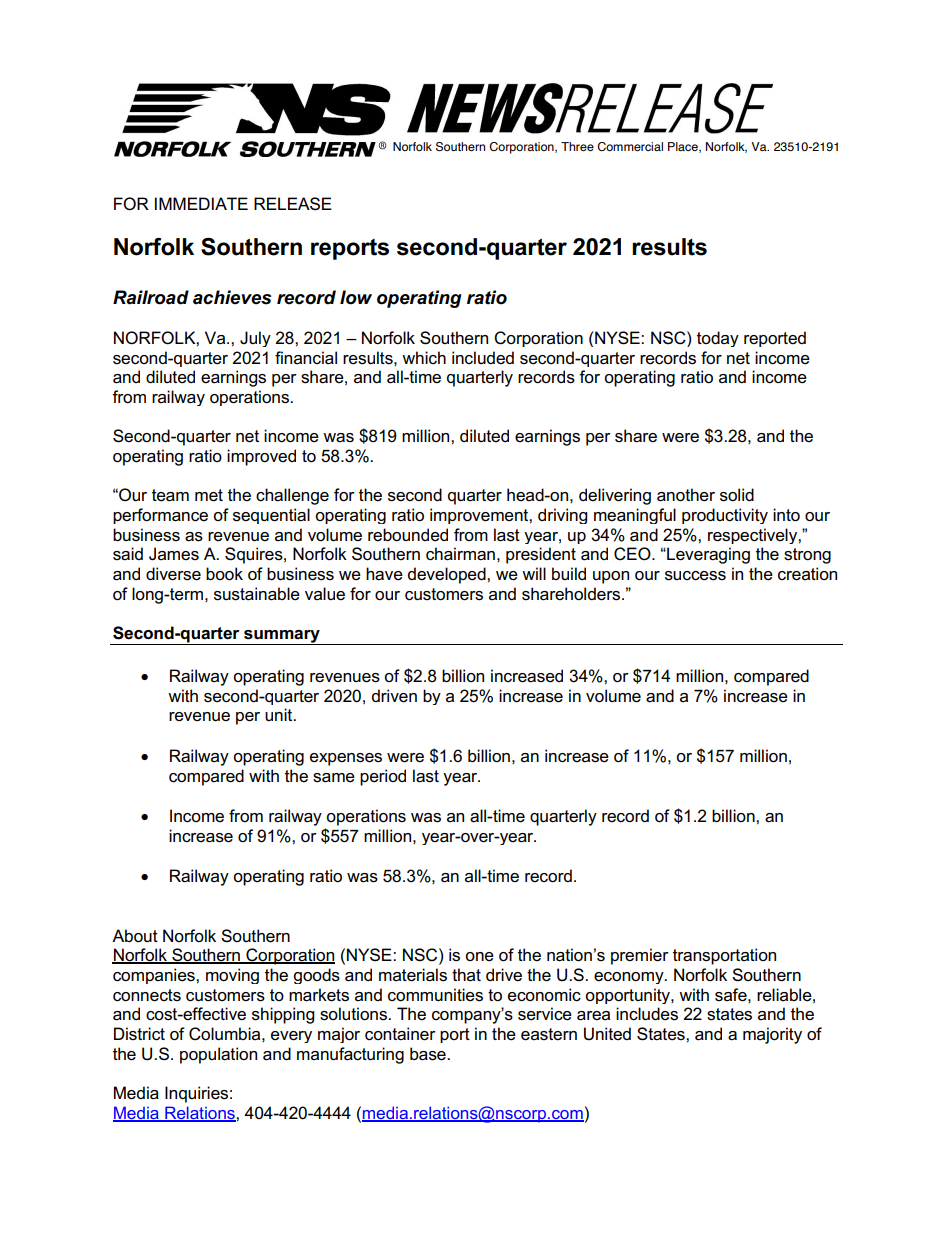 Image resolution: width=952 pixels, height=1233 pixels. I want to click on population, so click(218, 1055).
